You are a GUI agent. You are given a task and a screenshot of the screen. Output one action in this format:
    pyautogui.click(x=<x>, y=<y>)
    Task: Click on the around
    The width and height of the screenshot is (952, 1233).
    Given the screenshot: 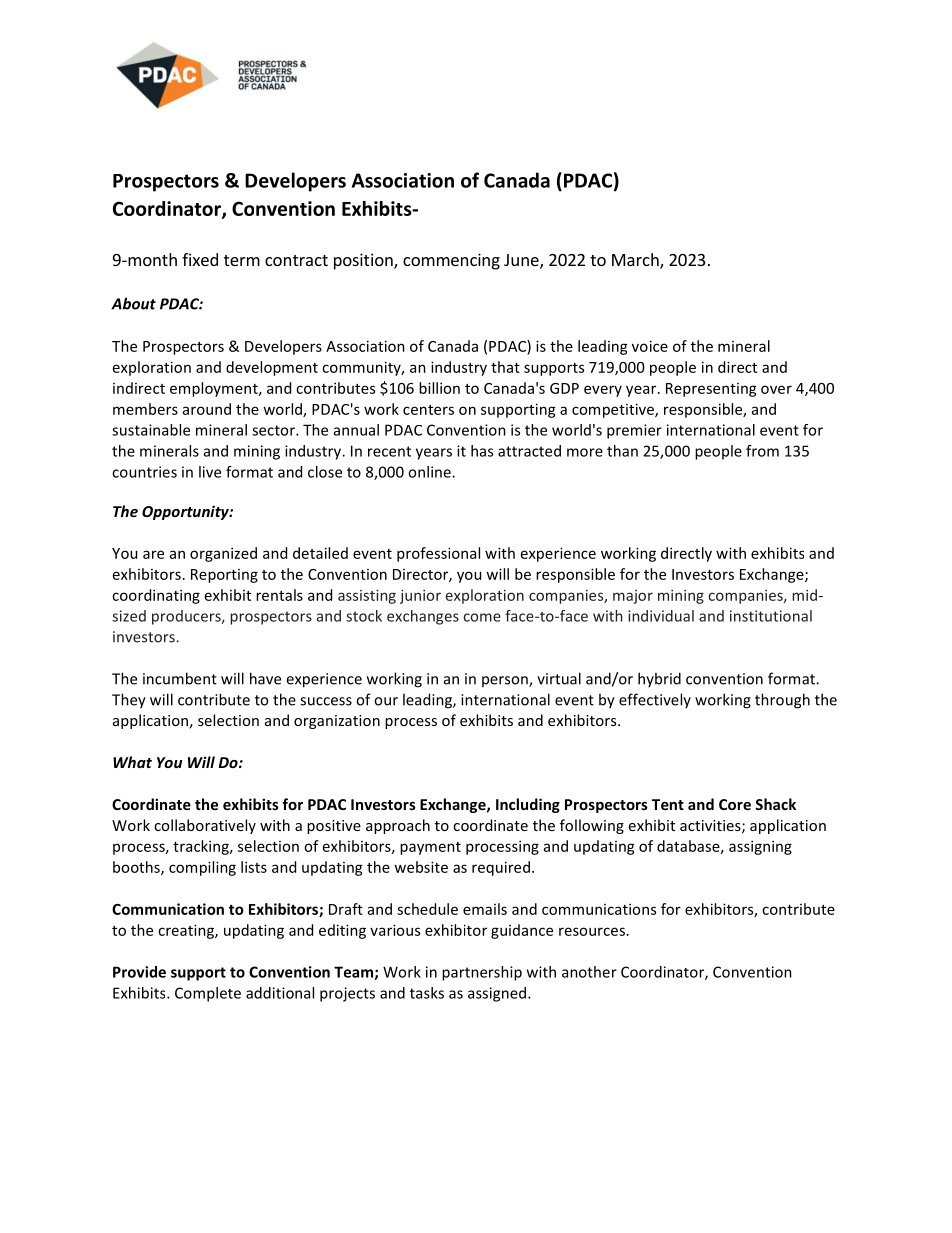 What is the action you would take?
    pyautogui.click(x=207, y=409)
